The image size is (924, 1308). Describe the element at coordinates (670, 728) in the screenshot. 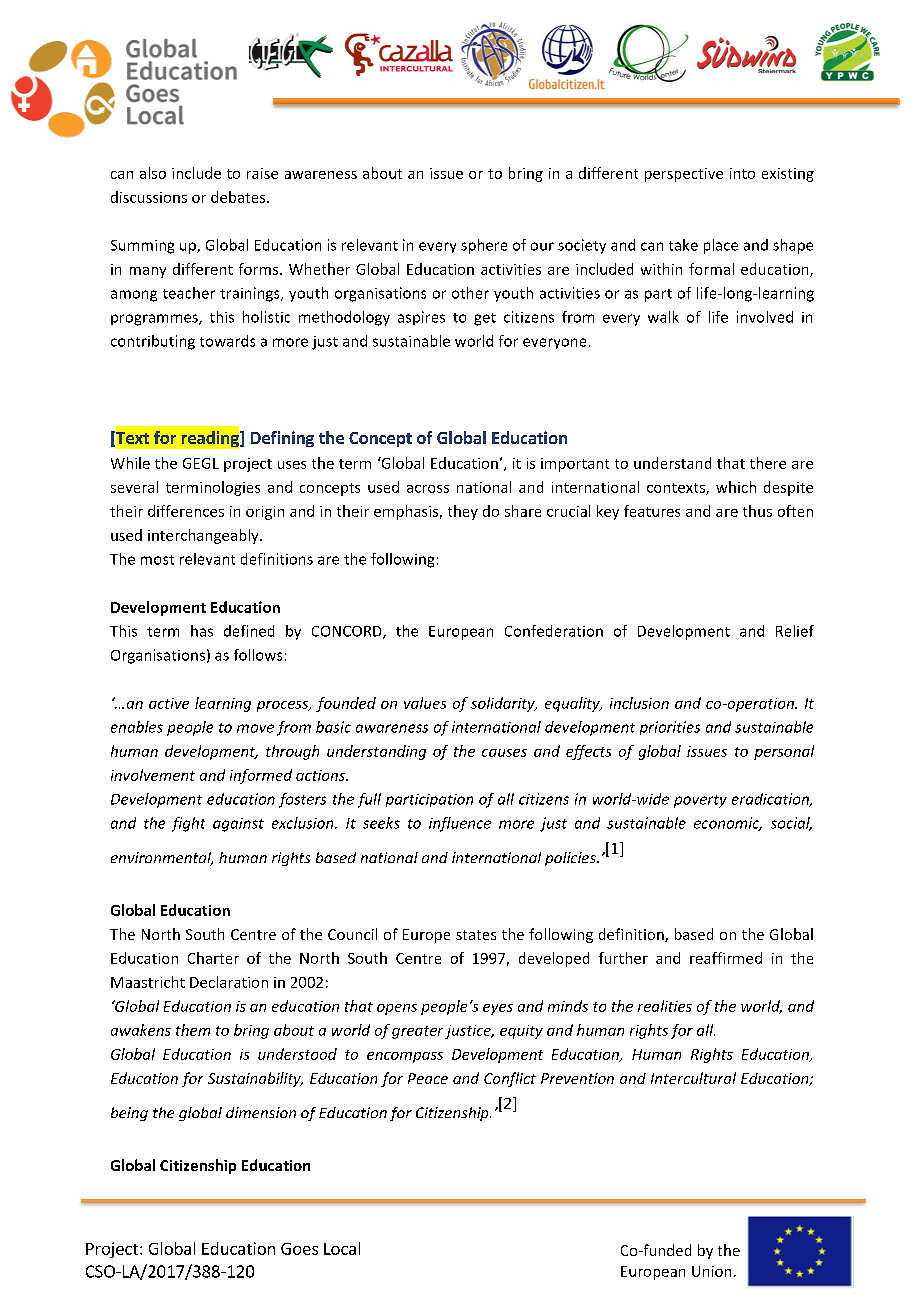

I see `priorities` at that location.
